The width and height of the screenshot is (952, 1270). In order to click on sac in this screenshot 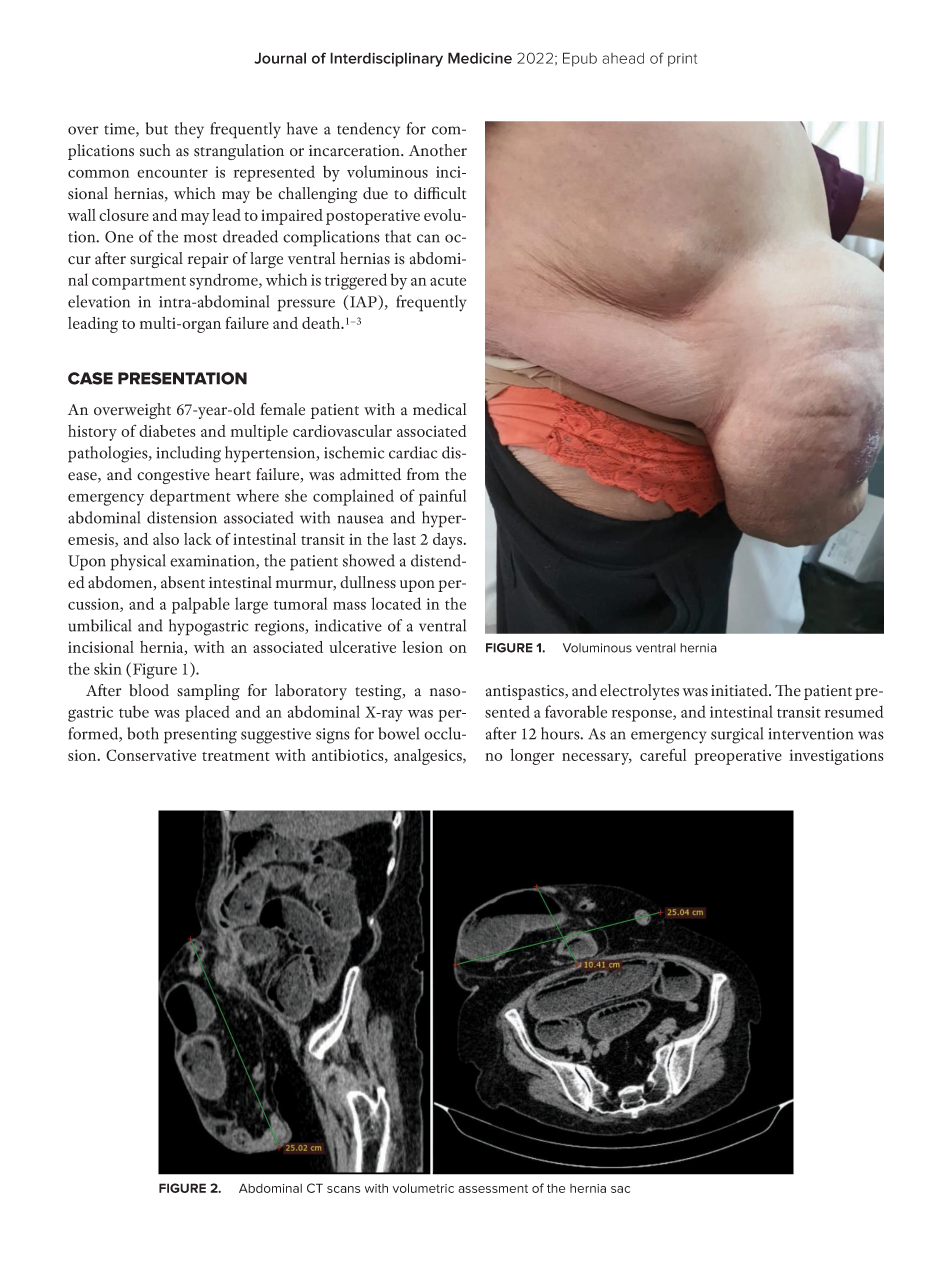, I will do `click(620, 1189)`.
